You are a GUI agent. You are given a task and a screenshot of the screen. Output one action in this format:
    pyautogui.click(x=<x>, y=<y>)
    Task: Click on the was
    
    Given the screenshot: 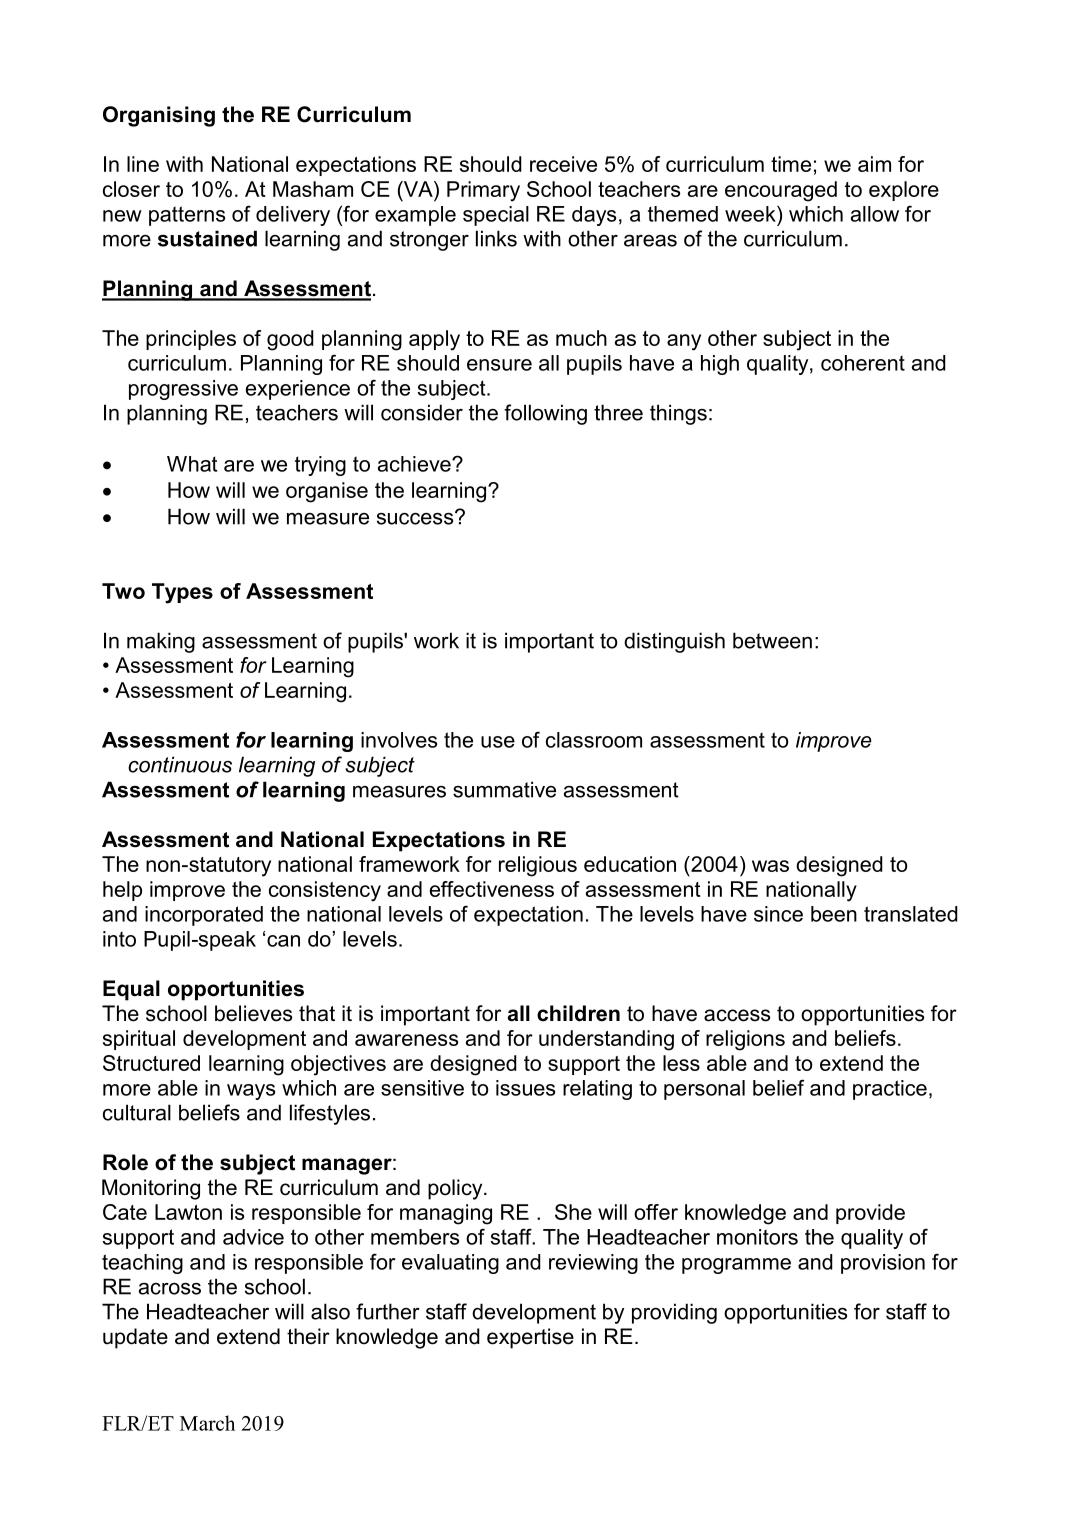 What is the action you would take?
    pyautogui.click(x=770, y=866)
